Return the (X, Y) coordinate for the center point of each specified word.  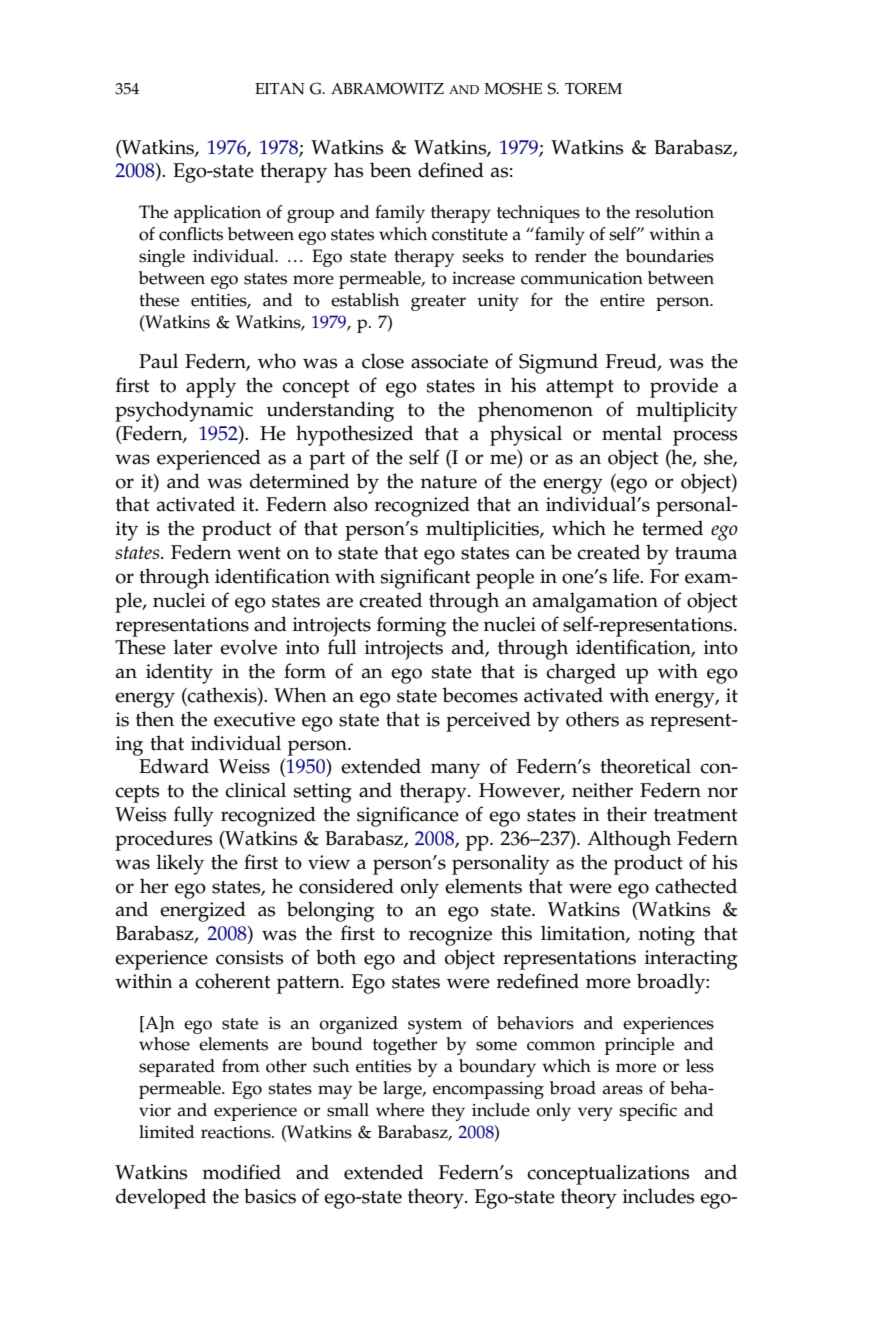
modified (241, 1172)
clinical (255, 790)
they (448, 1112)
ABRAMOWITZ (387, 88)
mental (632, 433)
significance (408, 816)
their (627, 814)
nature (449, 482)
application (217, 214)
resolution (674, 212)
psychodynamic (184, 411)
